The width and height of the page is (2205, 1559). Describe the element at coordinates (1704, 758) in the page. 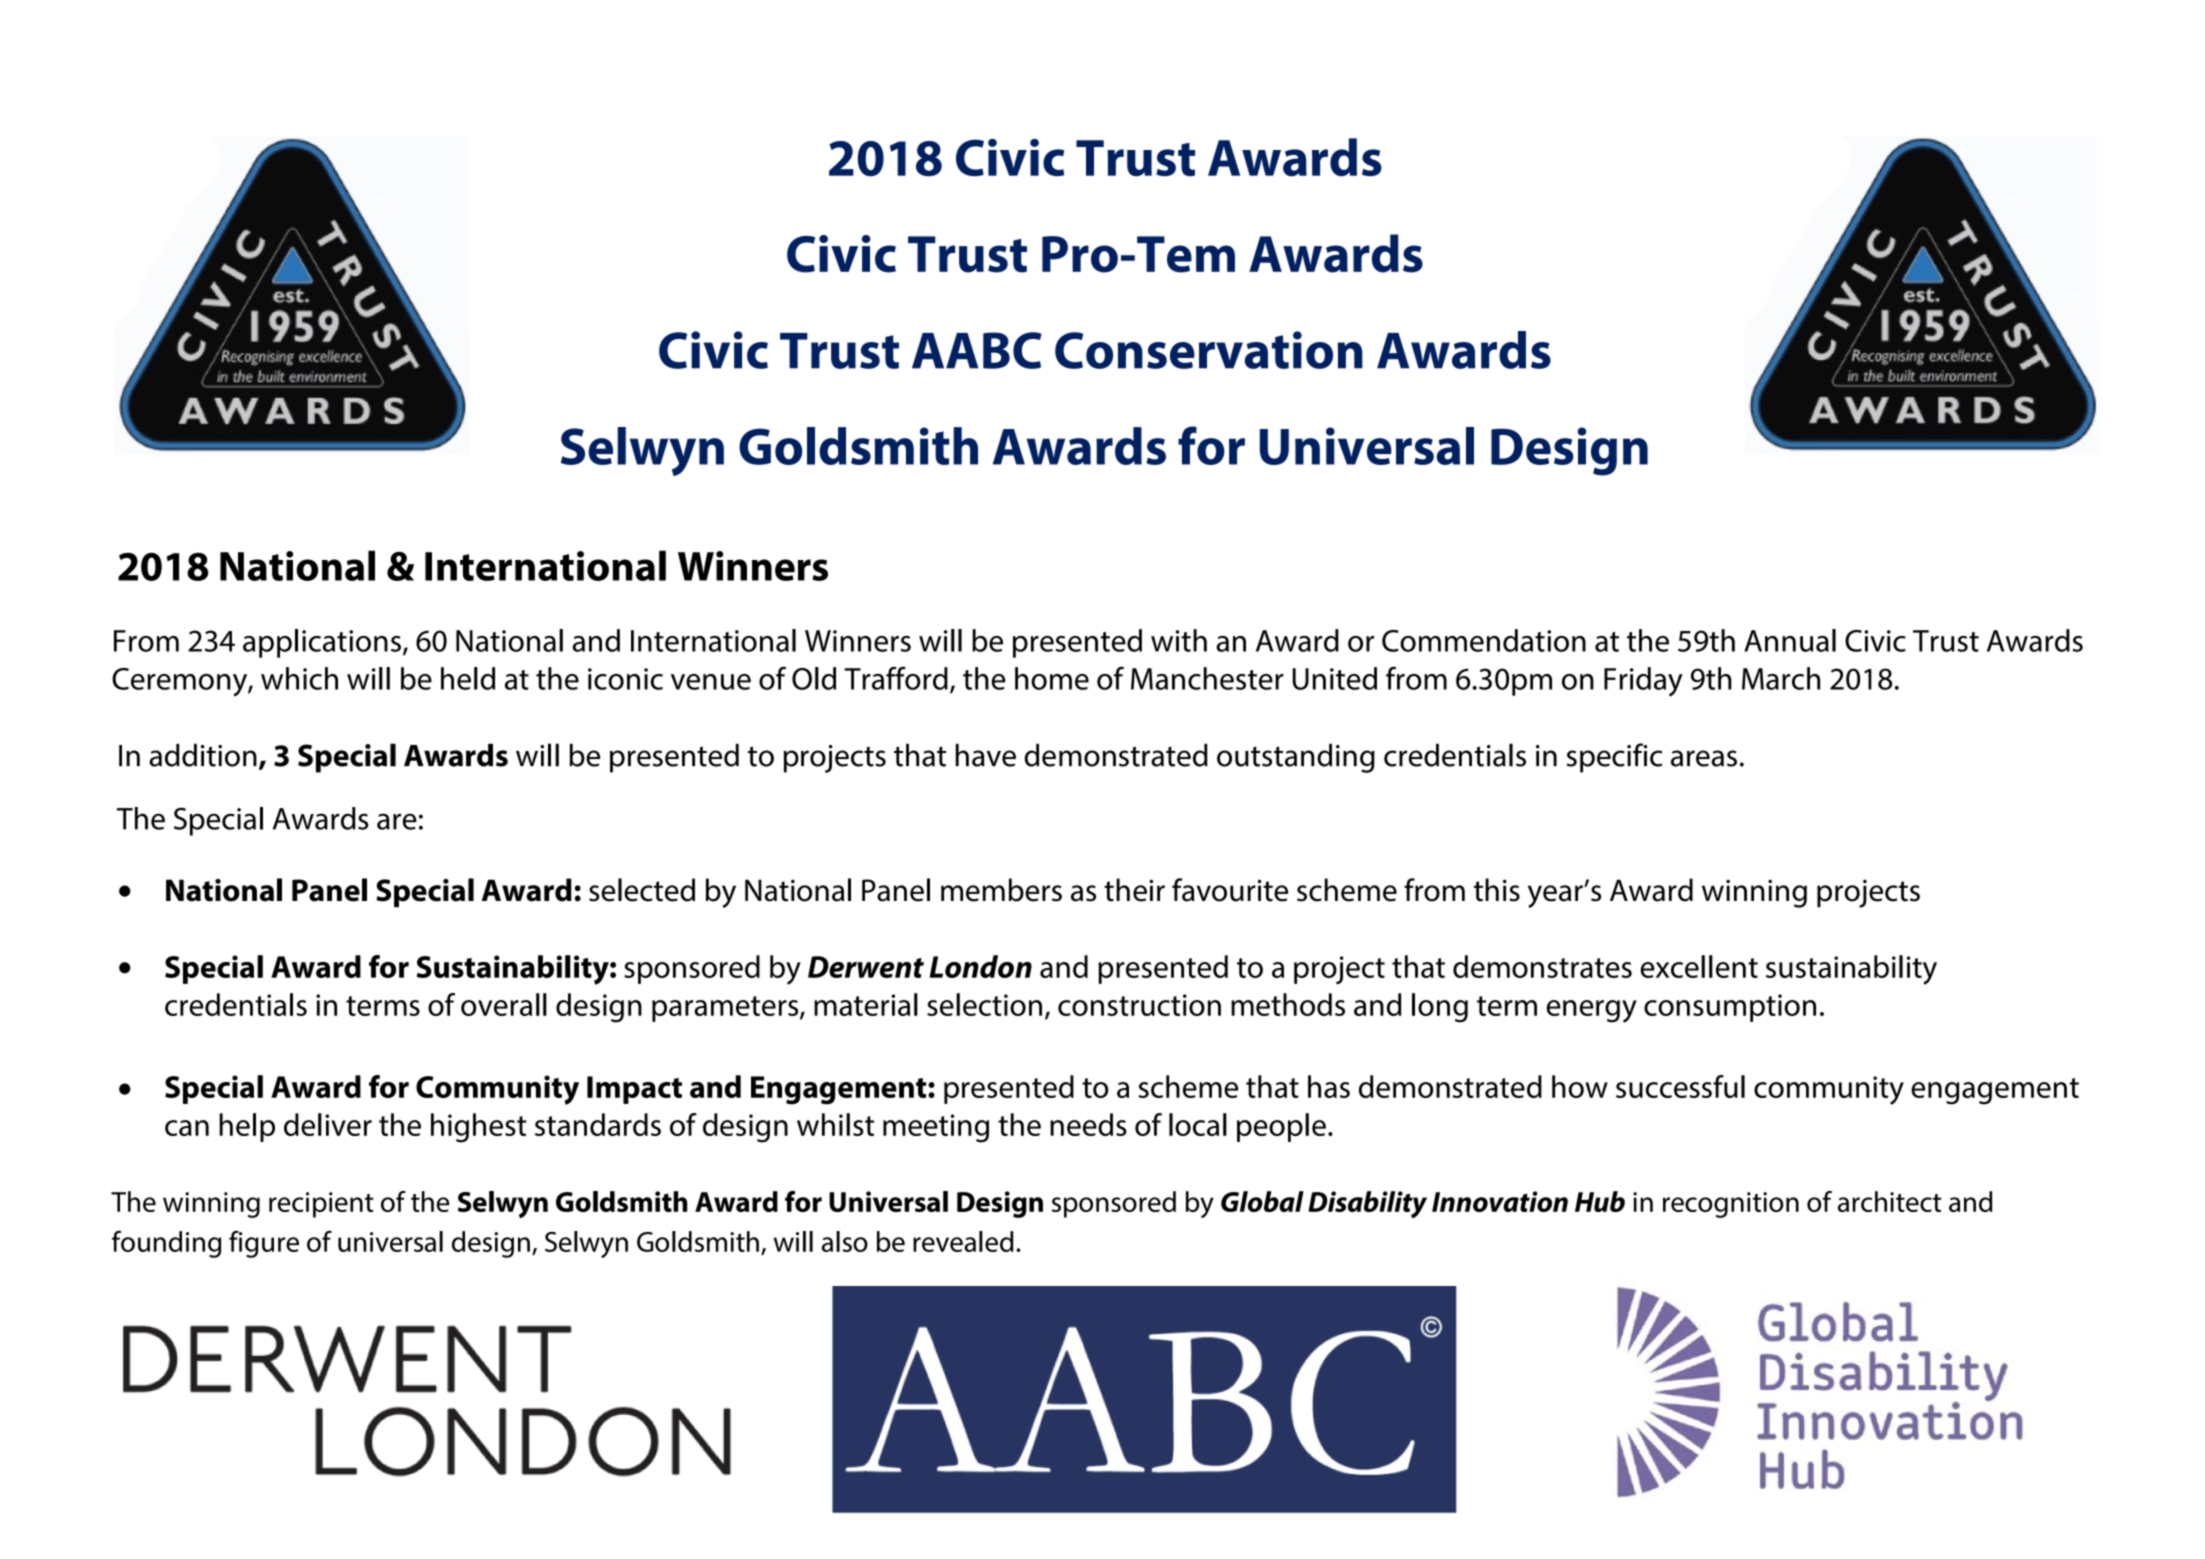

I see `areas` at that location.
